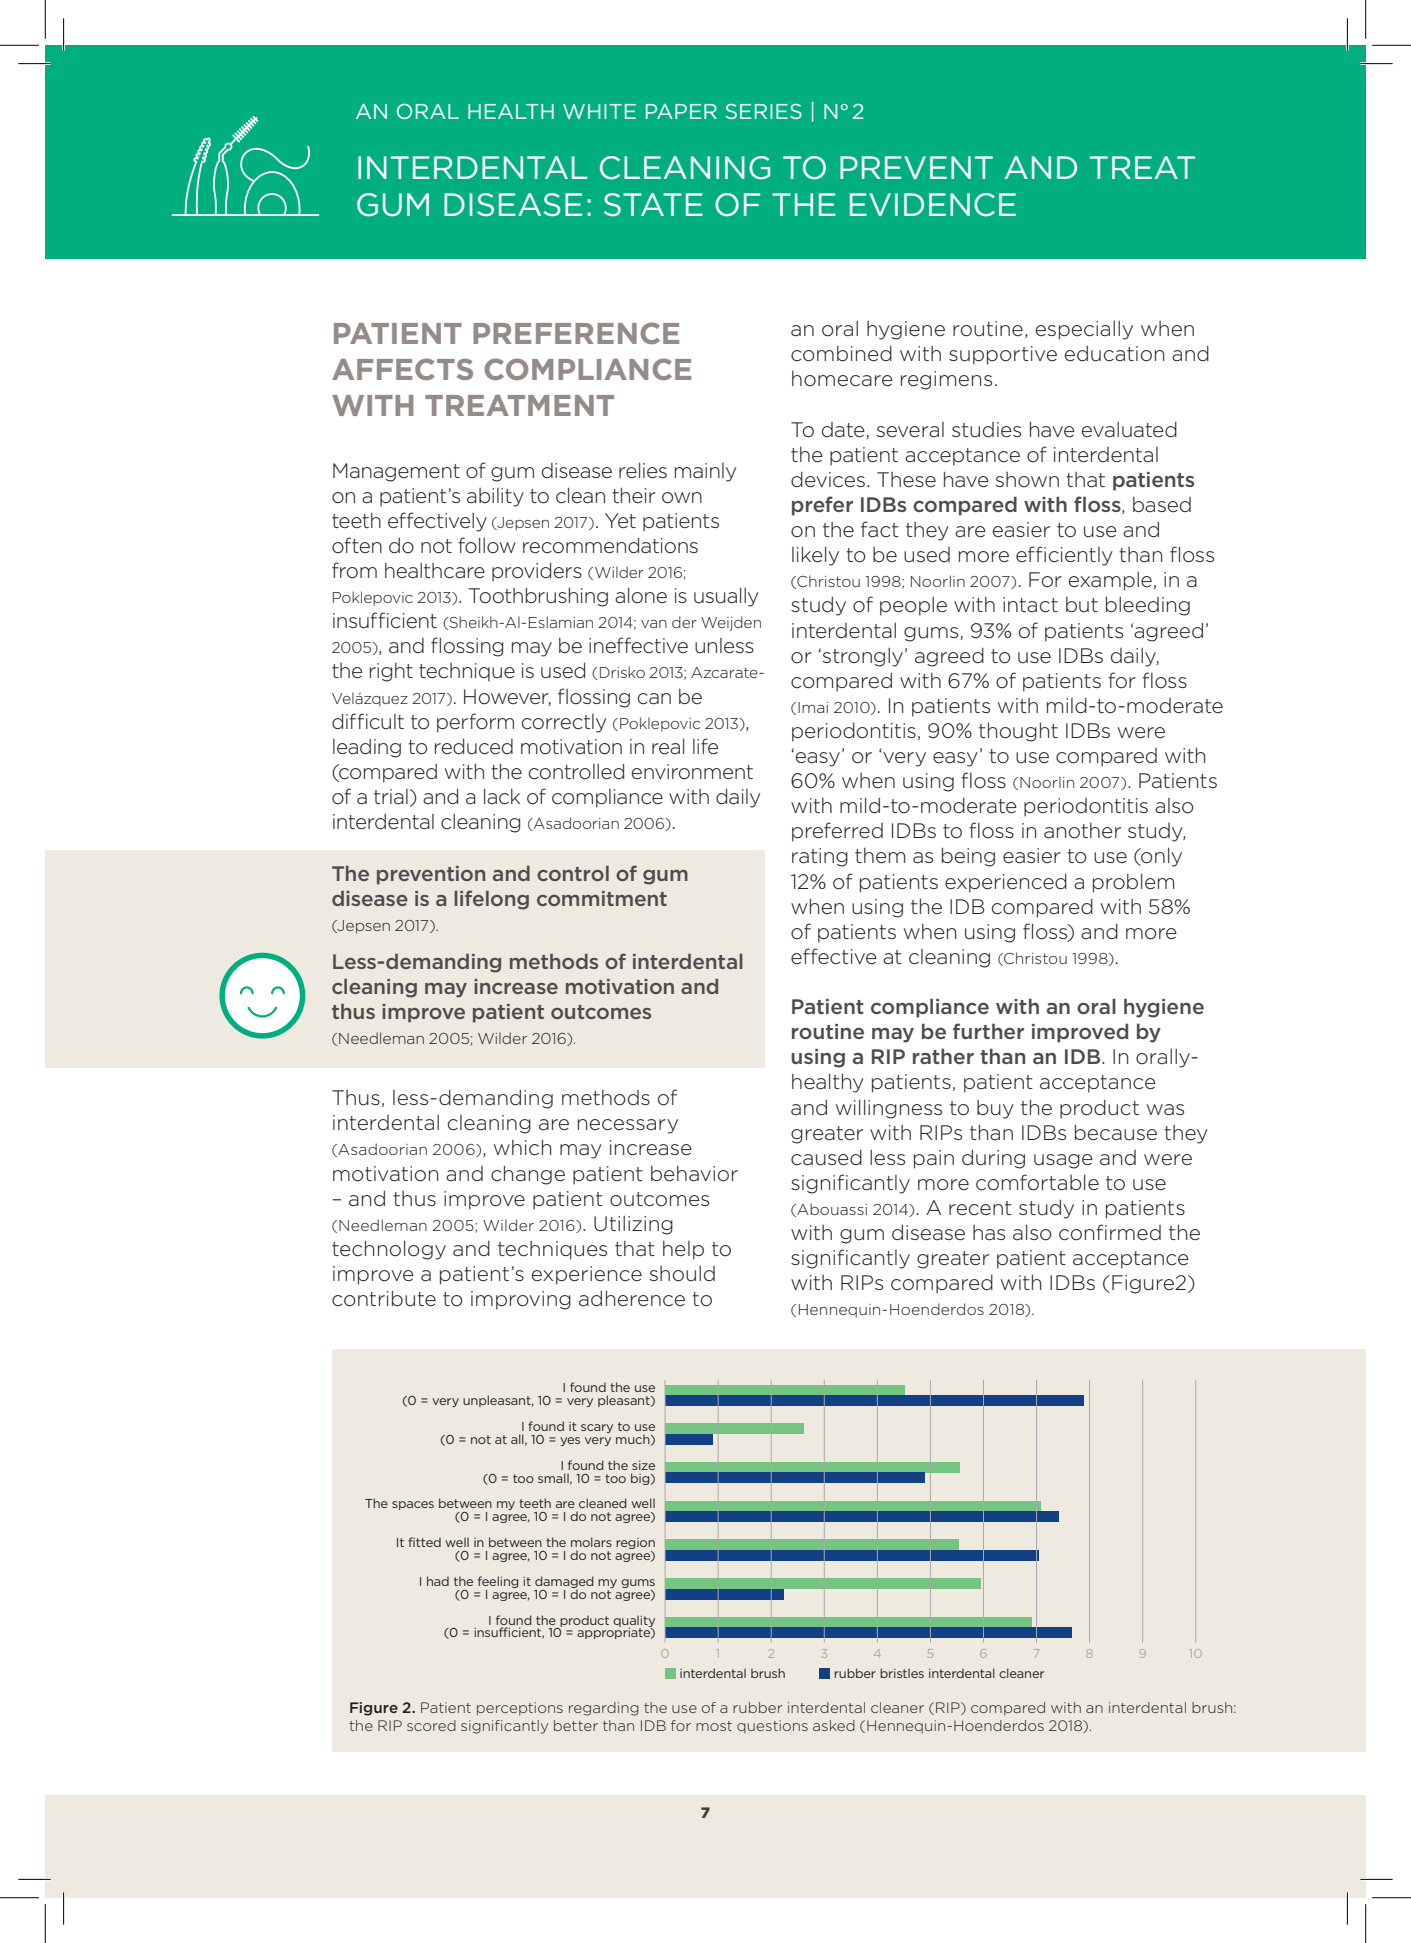 The image size is (1411, 1943). What do you see at coordinates (502, 796) in the screenshot?
I see `lack` at bounding box center [502, 796].
